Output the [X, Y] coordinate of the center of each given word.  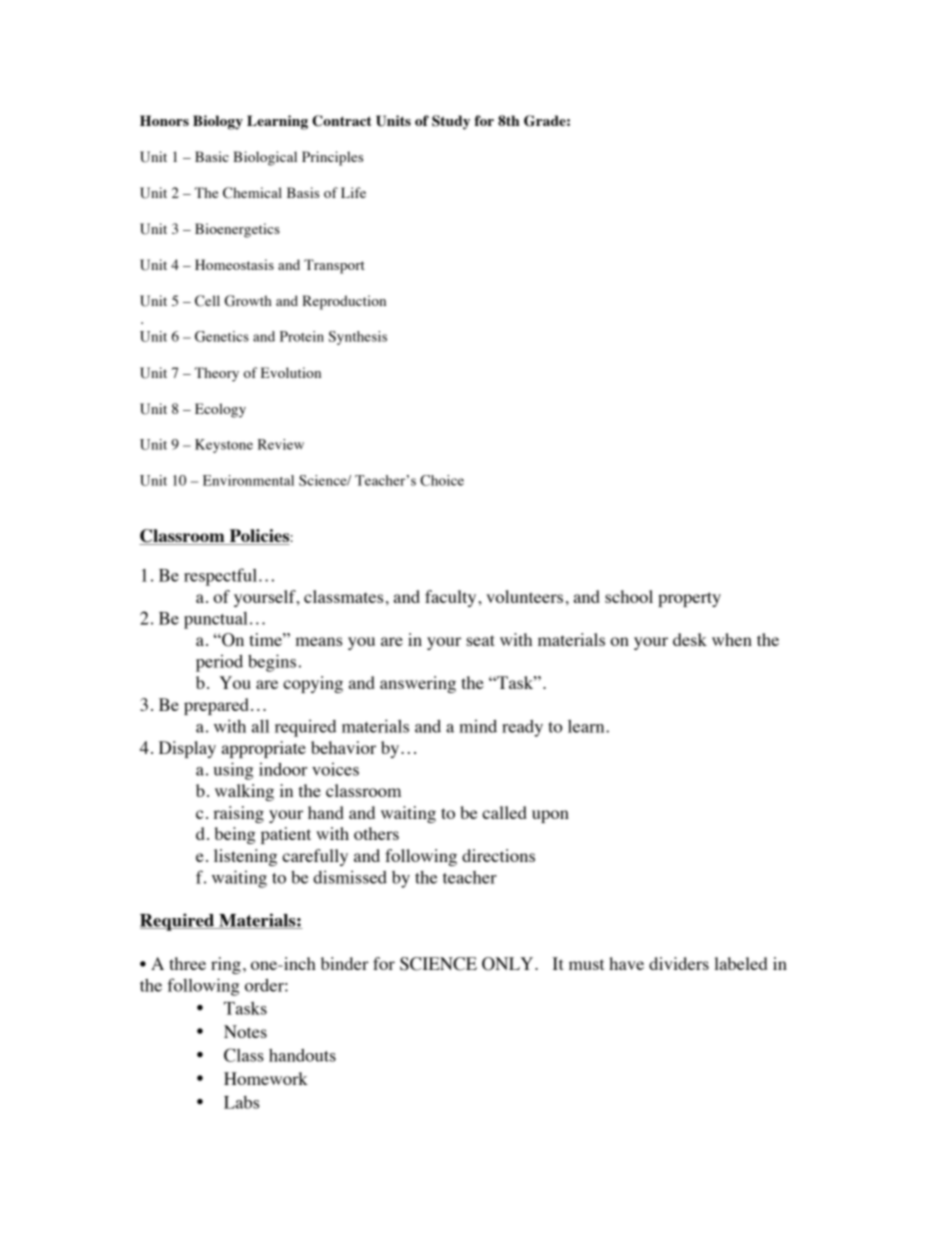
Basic [212, 156]
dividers [679, 963]
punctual [216, 620]
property [689, 599]
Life [353, 192]
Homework [266, 1078]
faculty [452, 598]
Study [451, 122]
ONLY [509, 964]
